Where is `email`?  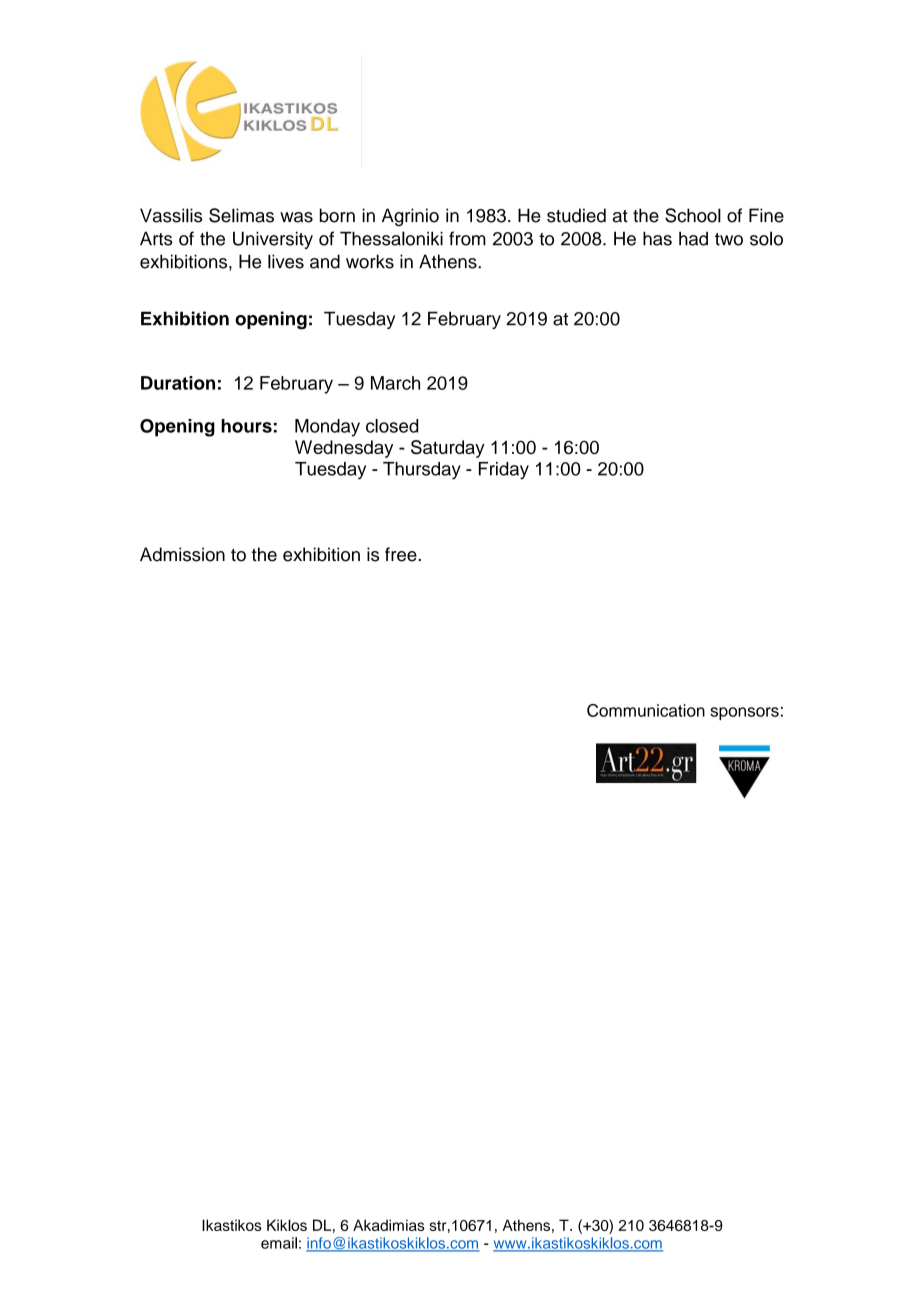
email is located at coordinates (279, 1243).
